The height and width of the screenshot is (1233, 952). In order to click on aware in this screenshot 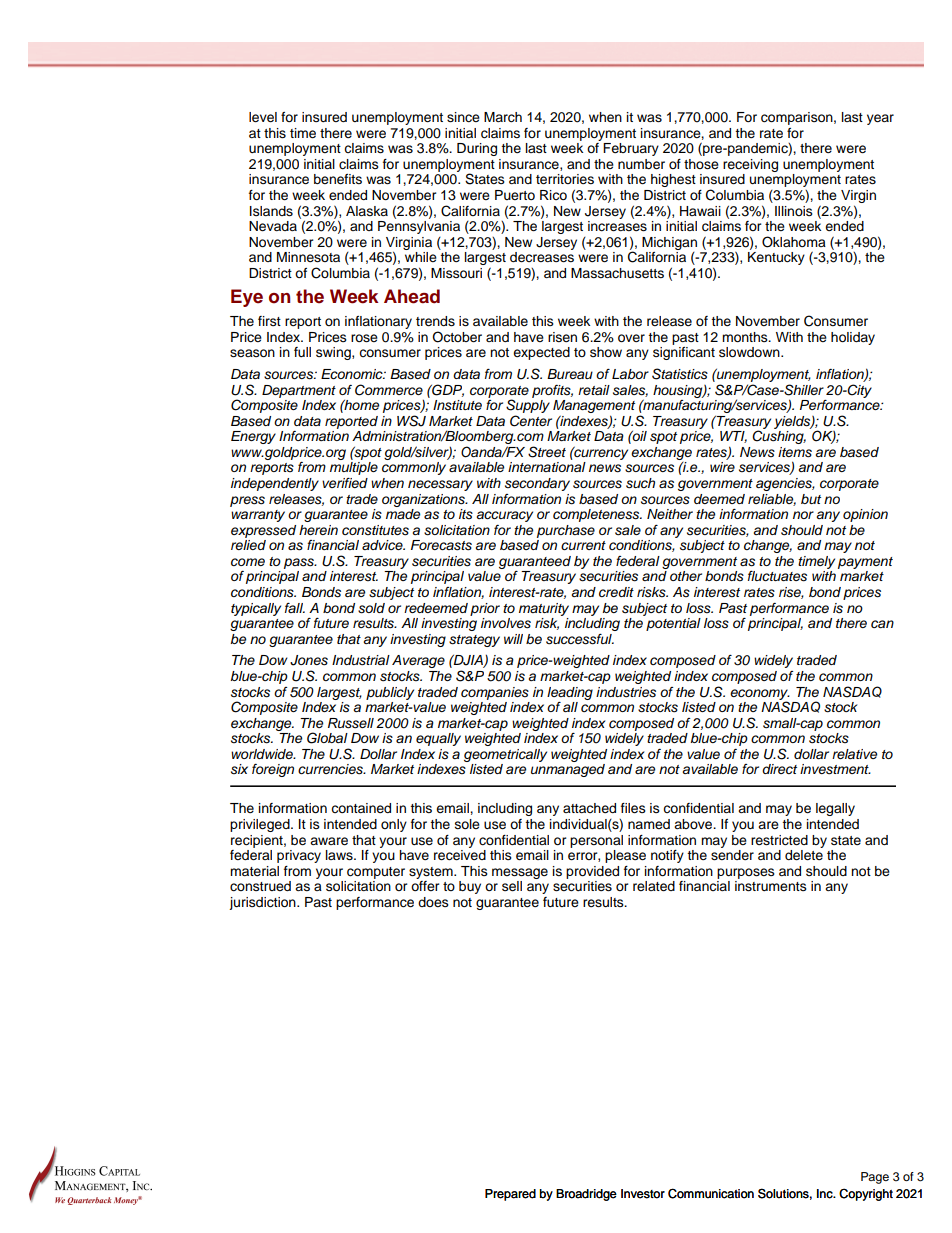, I will do `click(329, 841)`.
